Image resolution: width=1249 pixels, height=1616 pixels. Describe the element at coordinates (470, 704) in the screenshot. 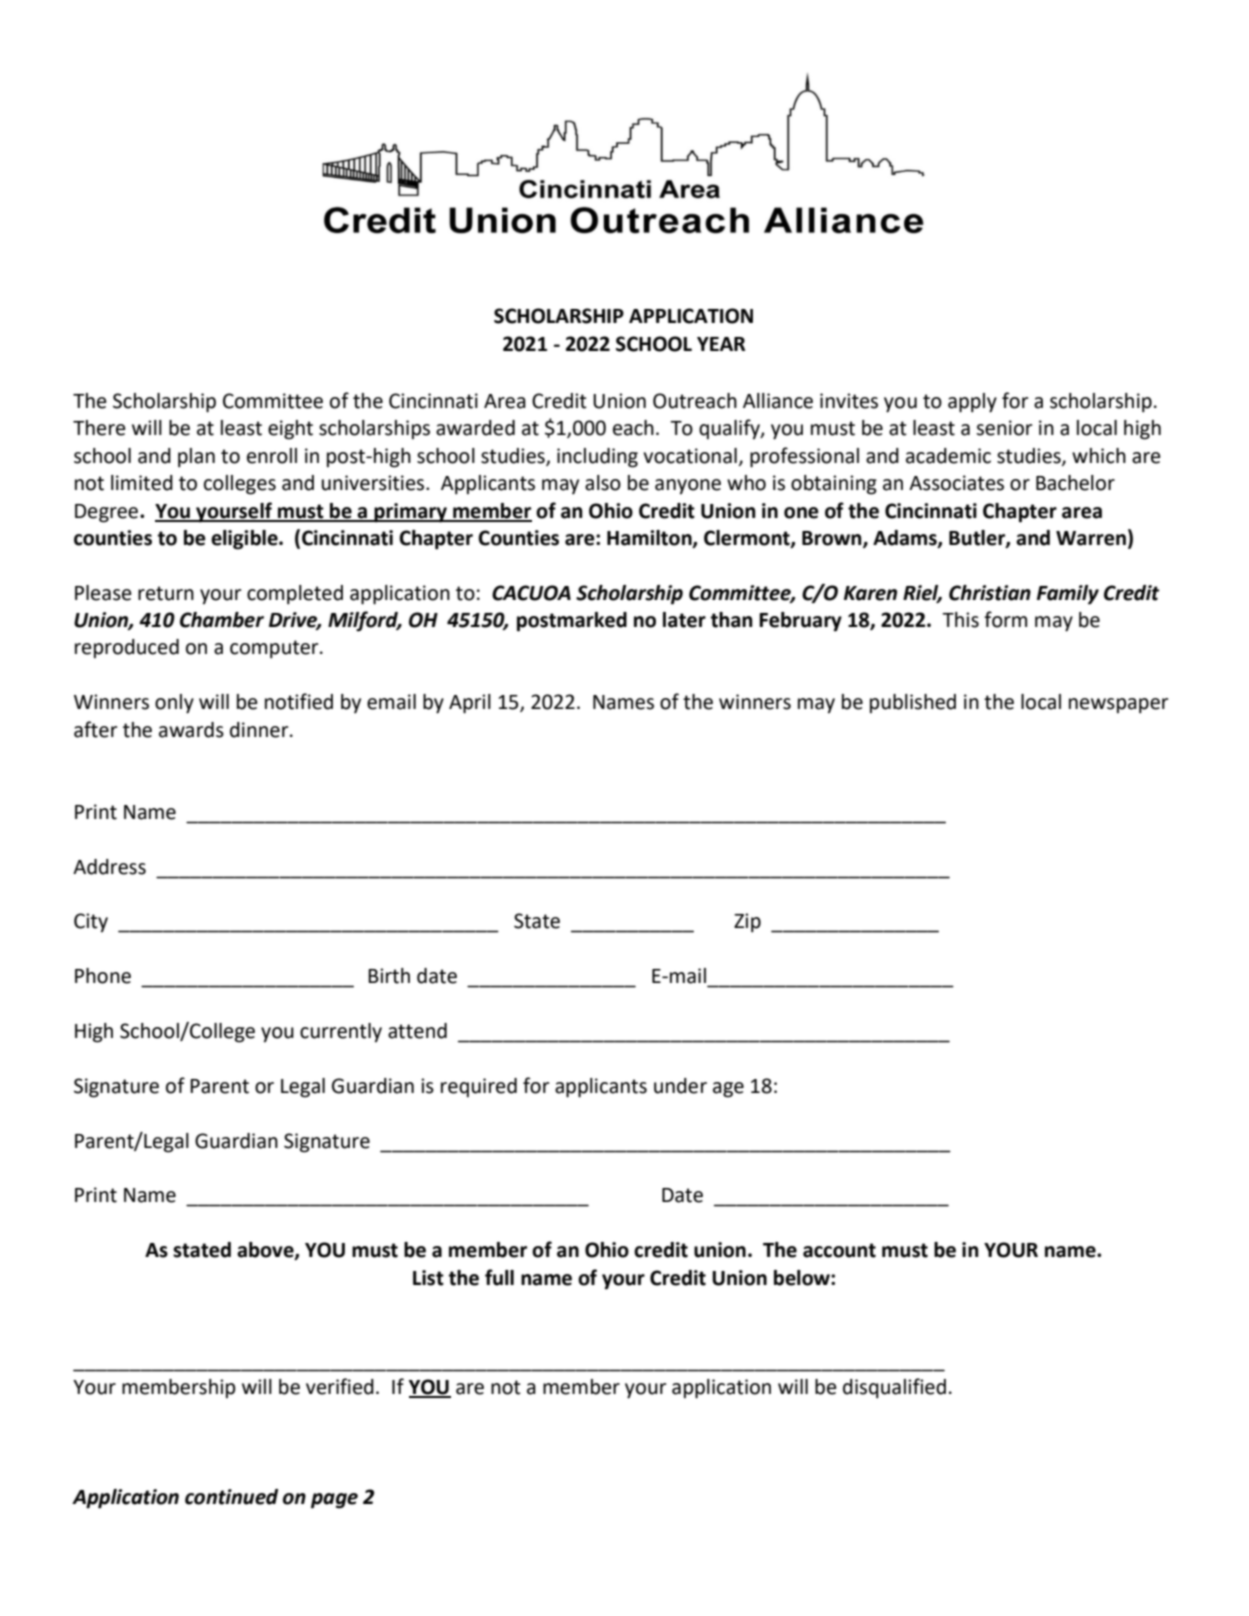

I see `April` at that location.
